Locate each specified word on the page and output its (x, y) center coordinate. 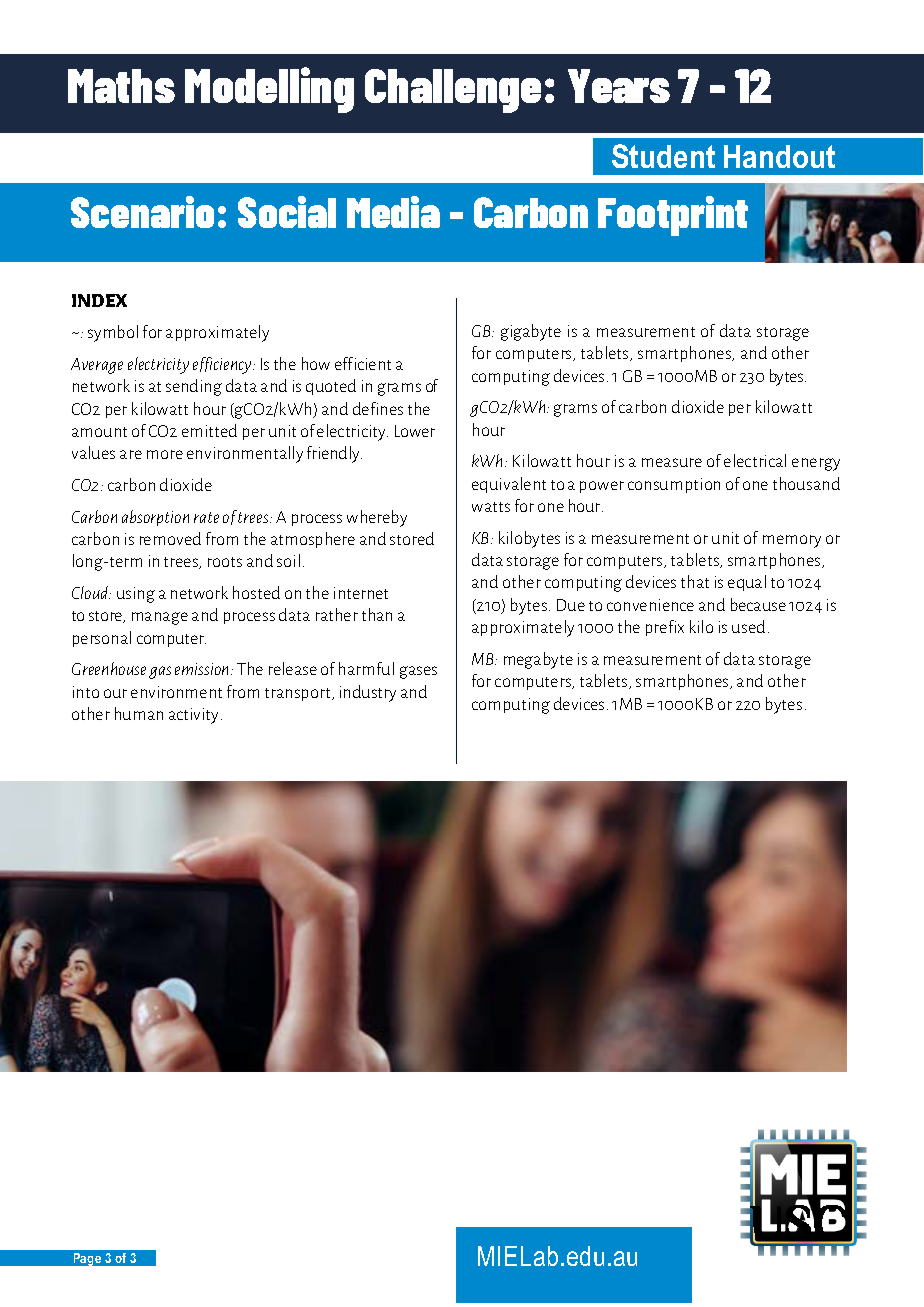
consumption (674, 485)
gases (418, 672)
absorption (155, 518)
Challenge (453, 91)
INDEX (99, 300)
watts (491, 507)
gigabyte (531, 332)
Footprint (673, 216)
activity (195, 716)
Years (619, 86)
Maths (121, 86)
